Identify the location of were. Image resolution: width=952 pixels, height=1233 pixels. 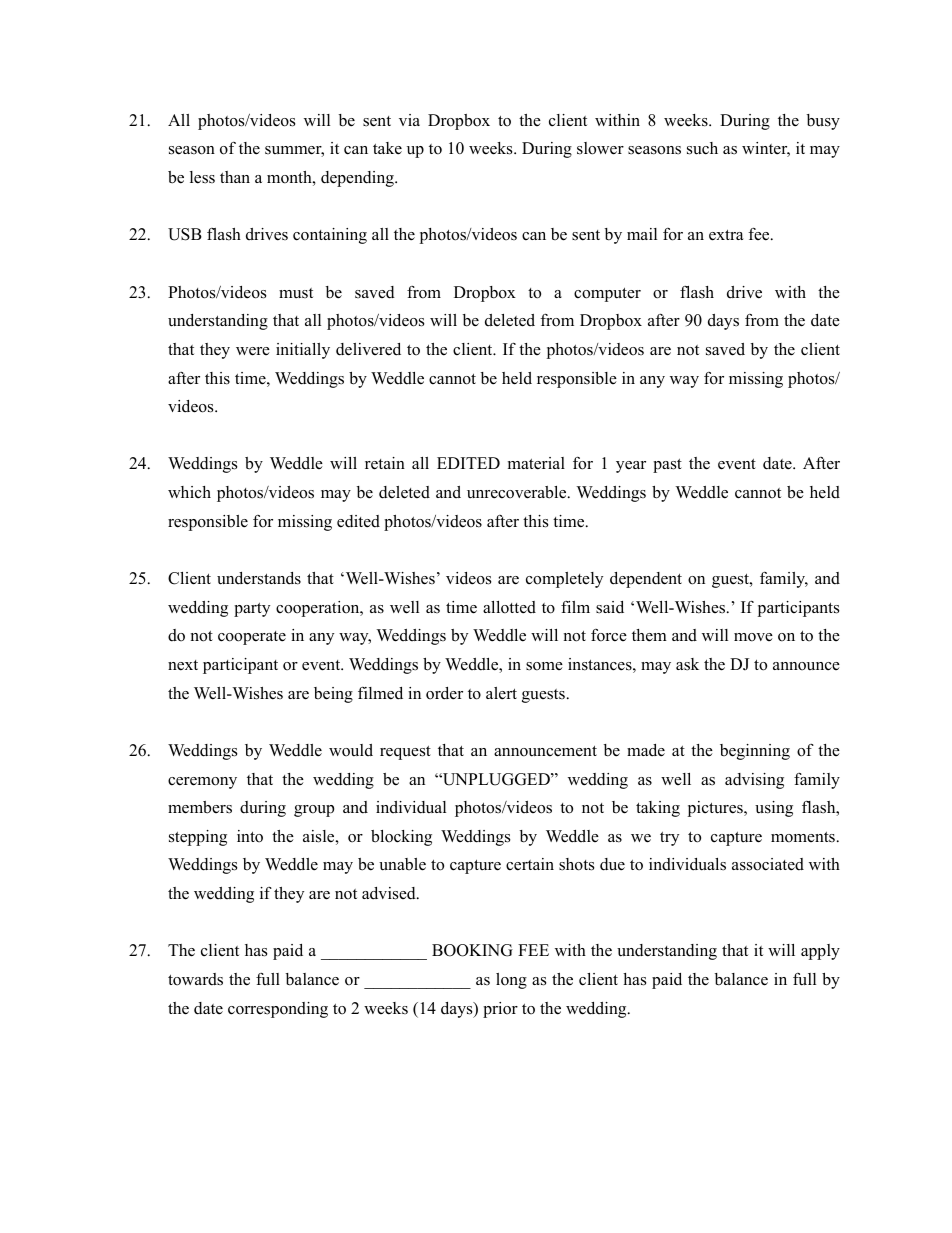
(253, 351).
